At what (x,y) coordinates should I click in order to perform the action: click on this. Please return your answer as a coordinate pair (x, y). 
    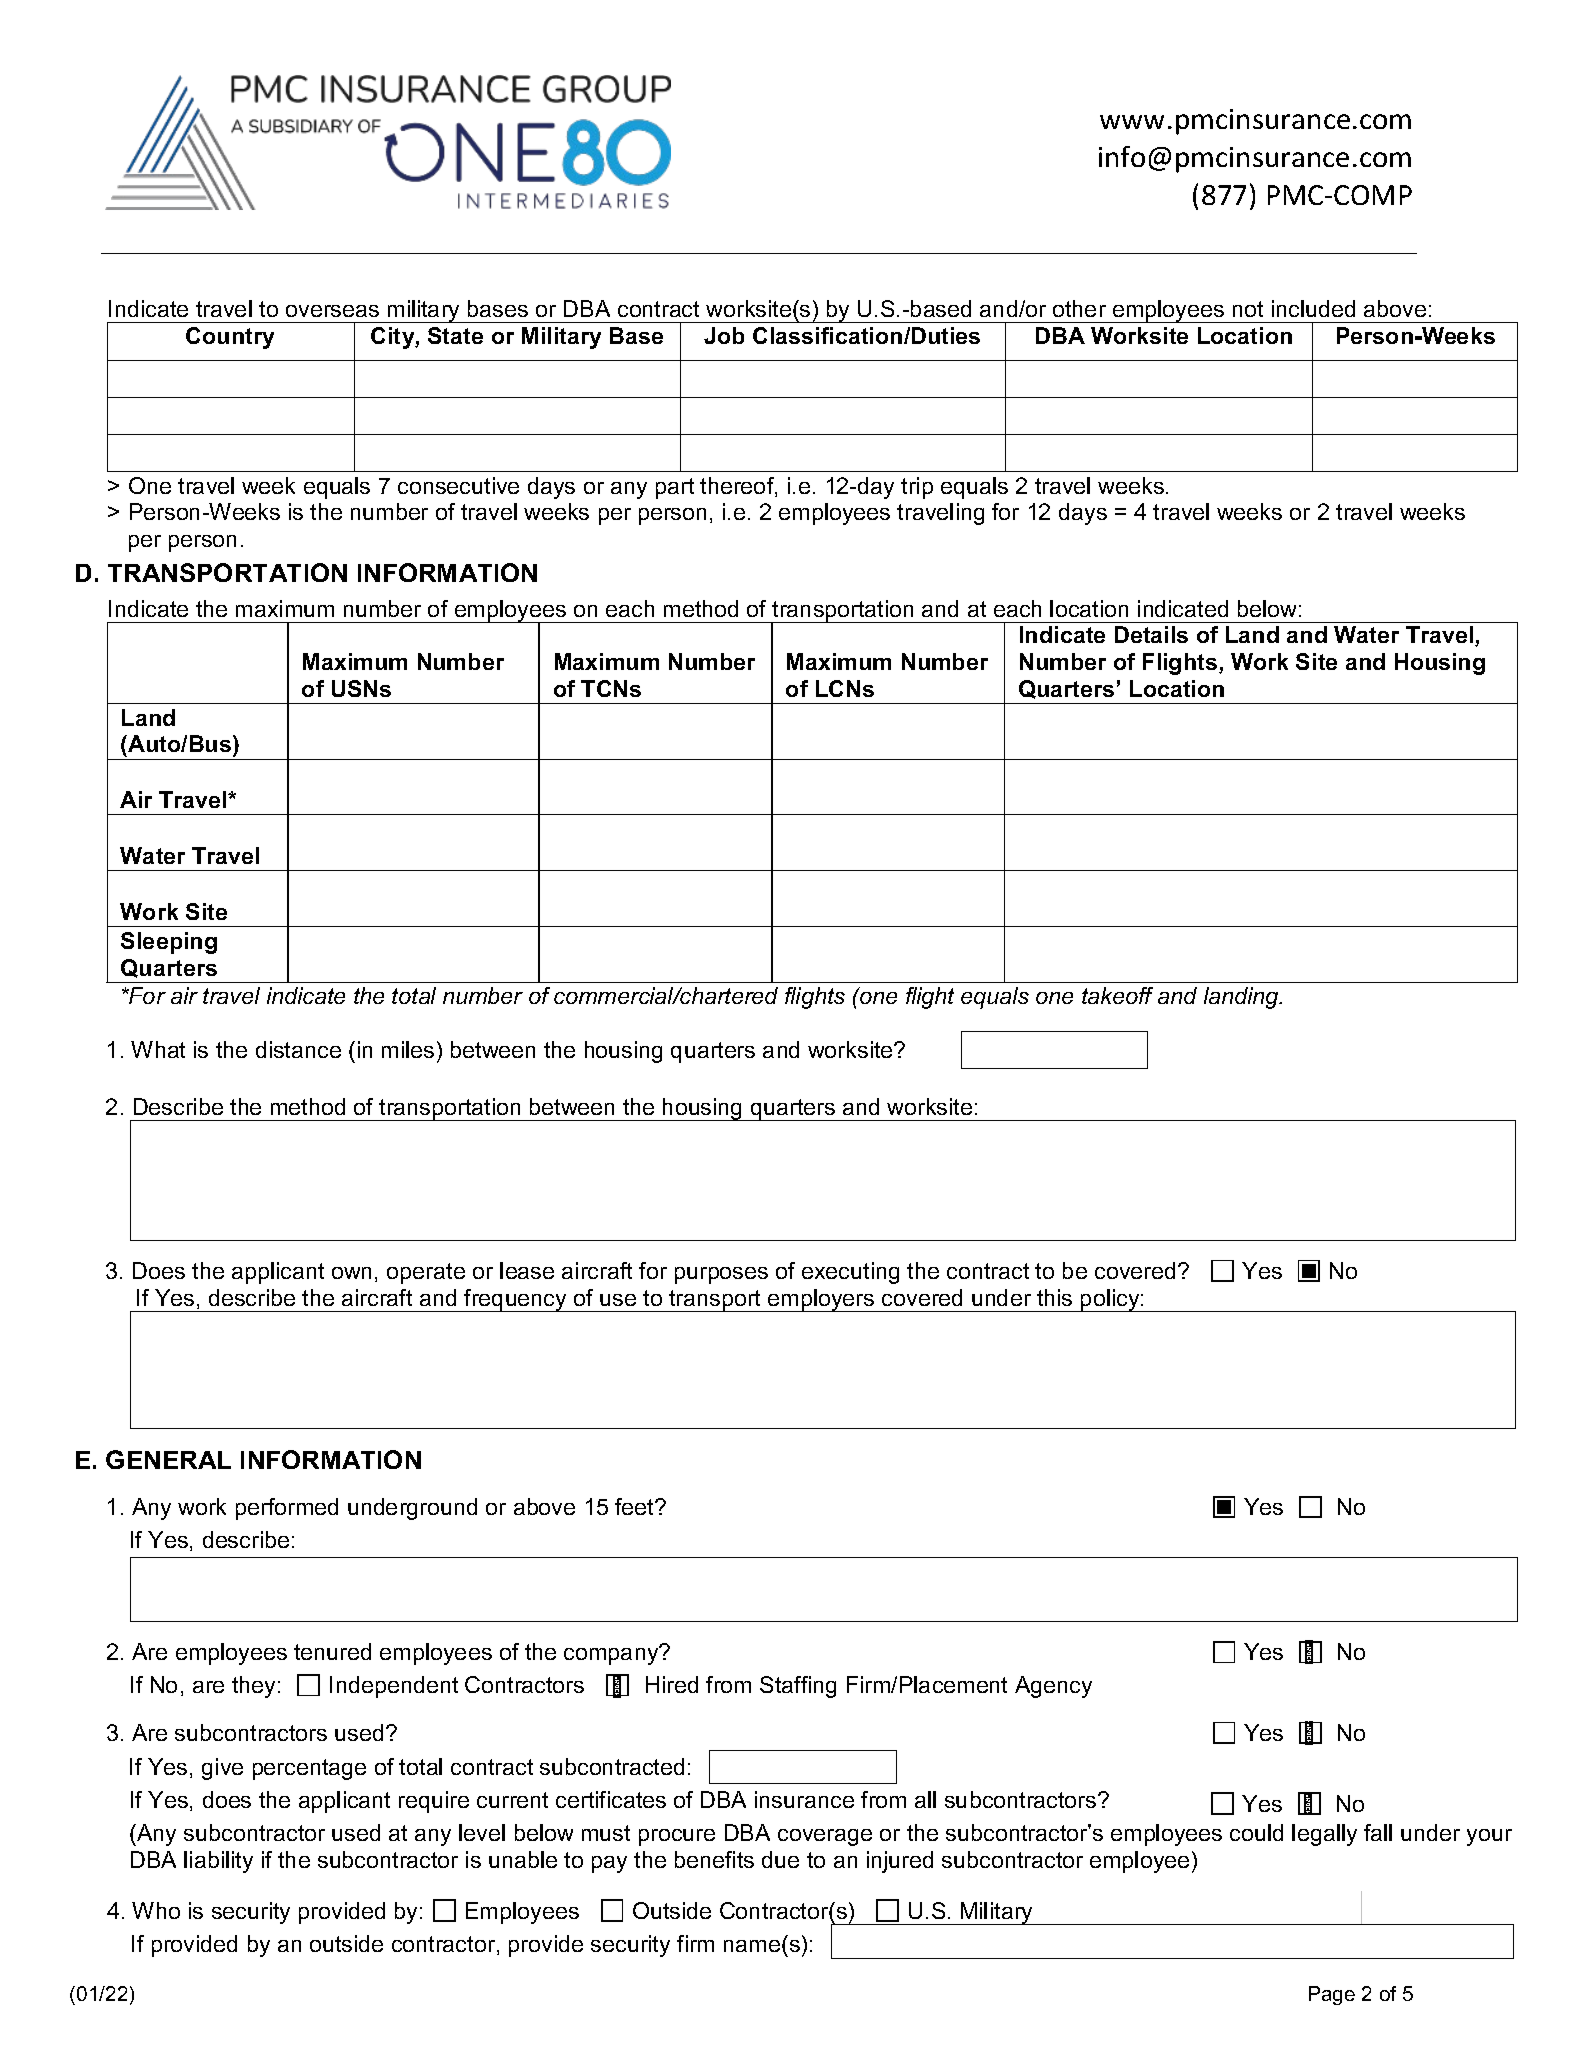
    Looking at the image, I should click on (1054, 1297).
